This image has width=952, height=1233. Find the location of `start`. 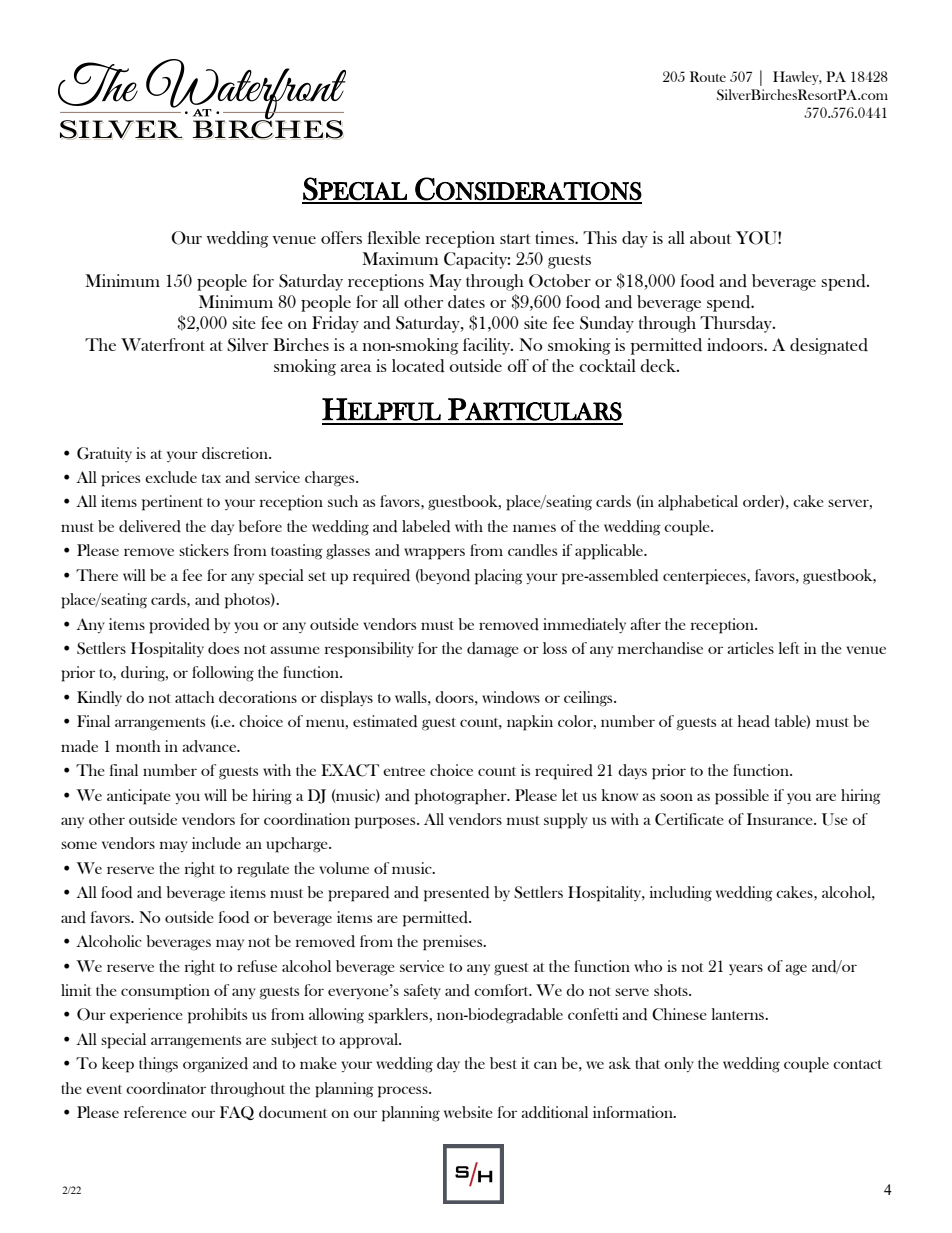

start is located at coordinates (515, 239).
